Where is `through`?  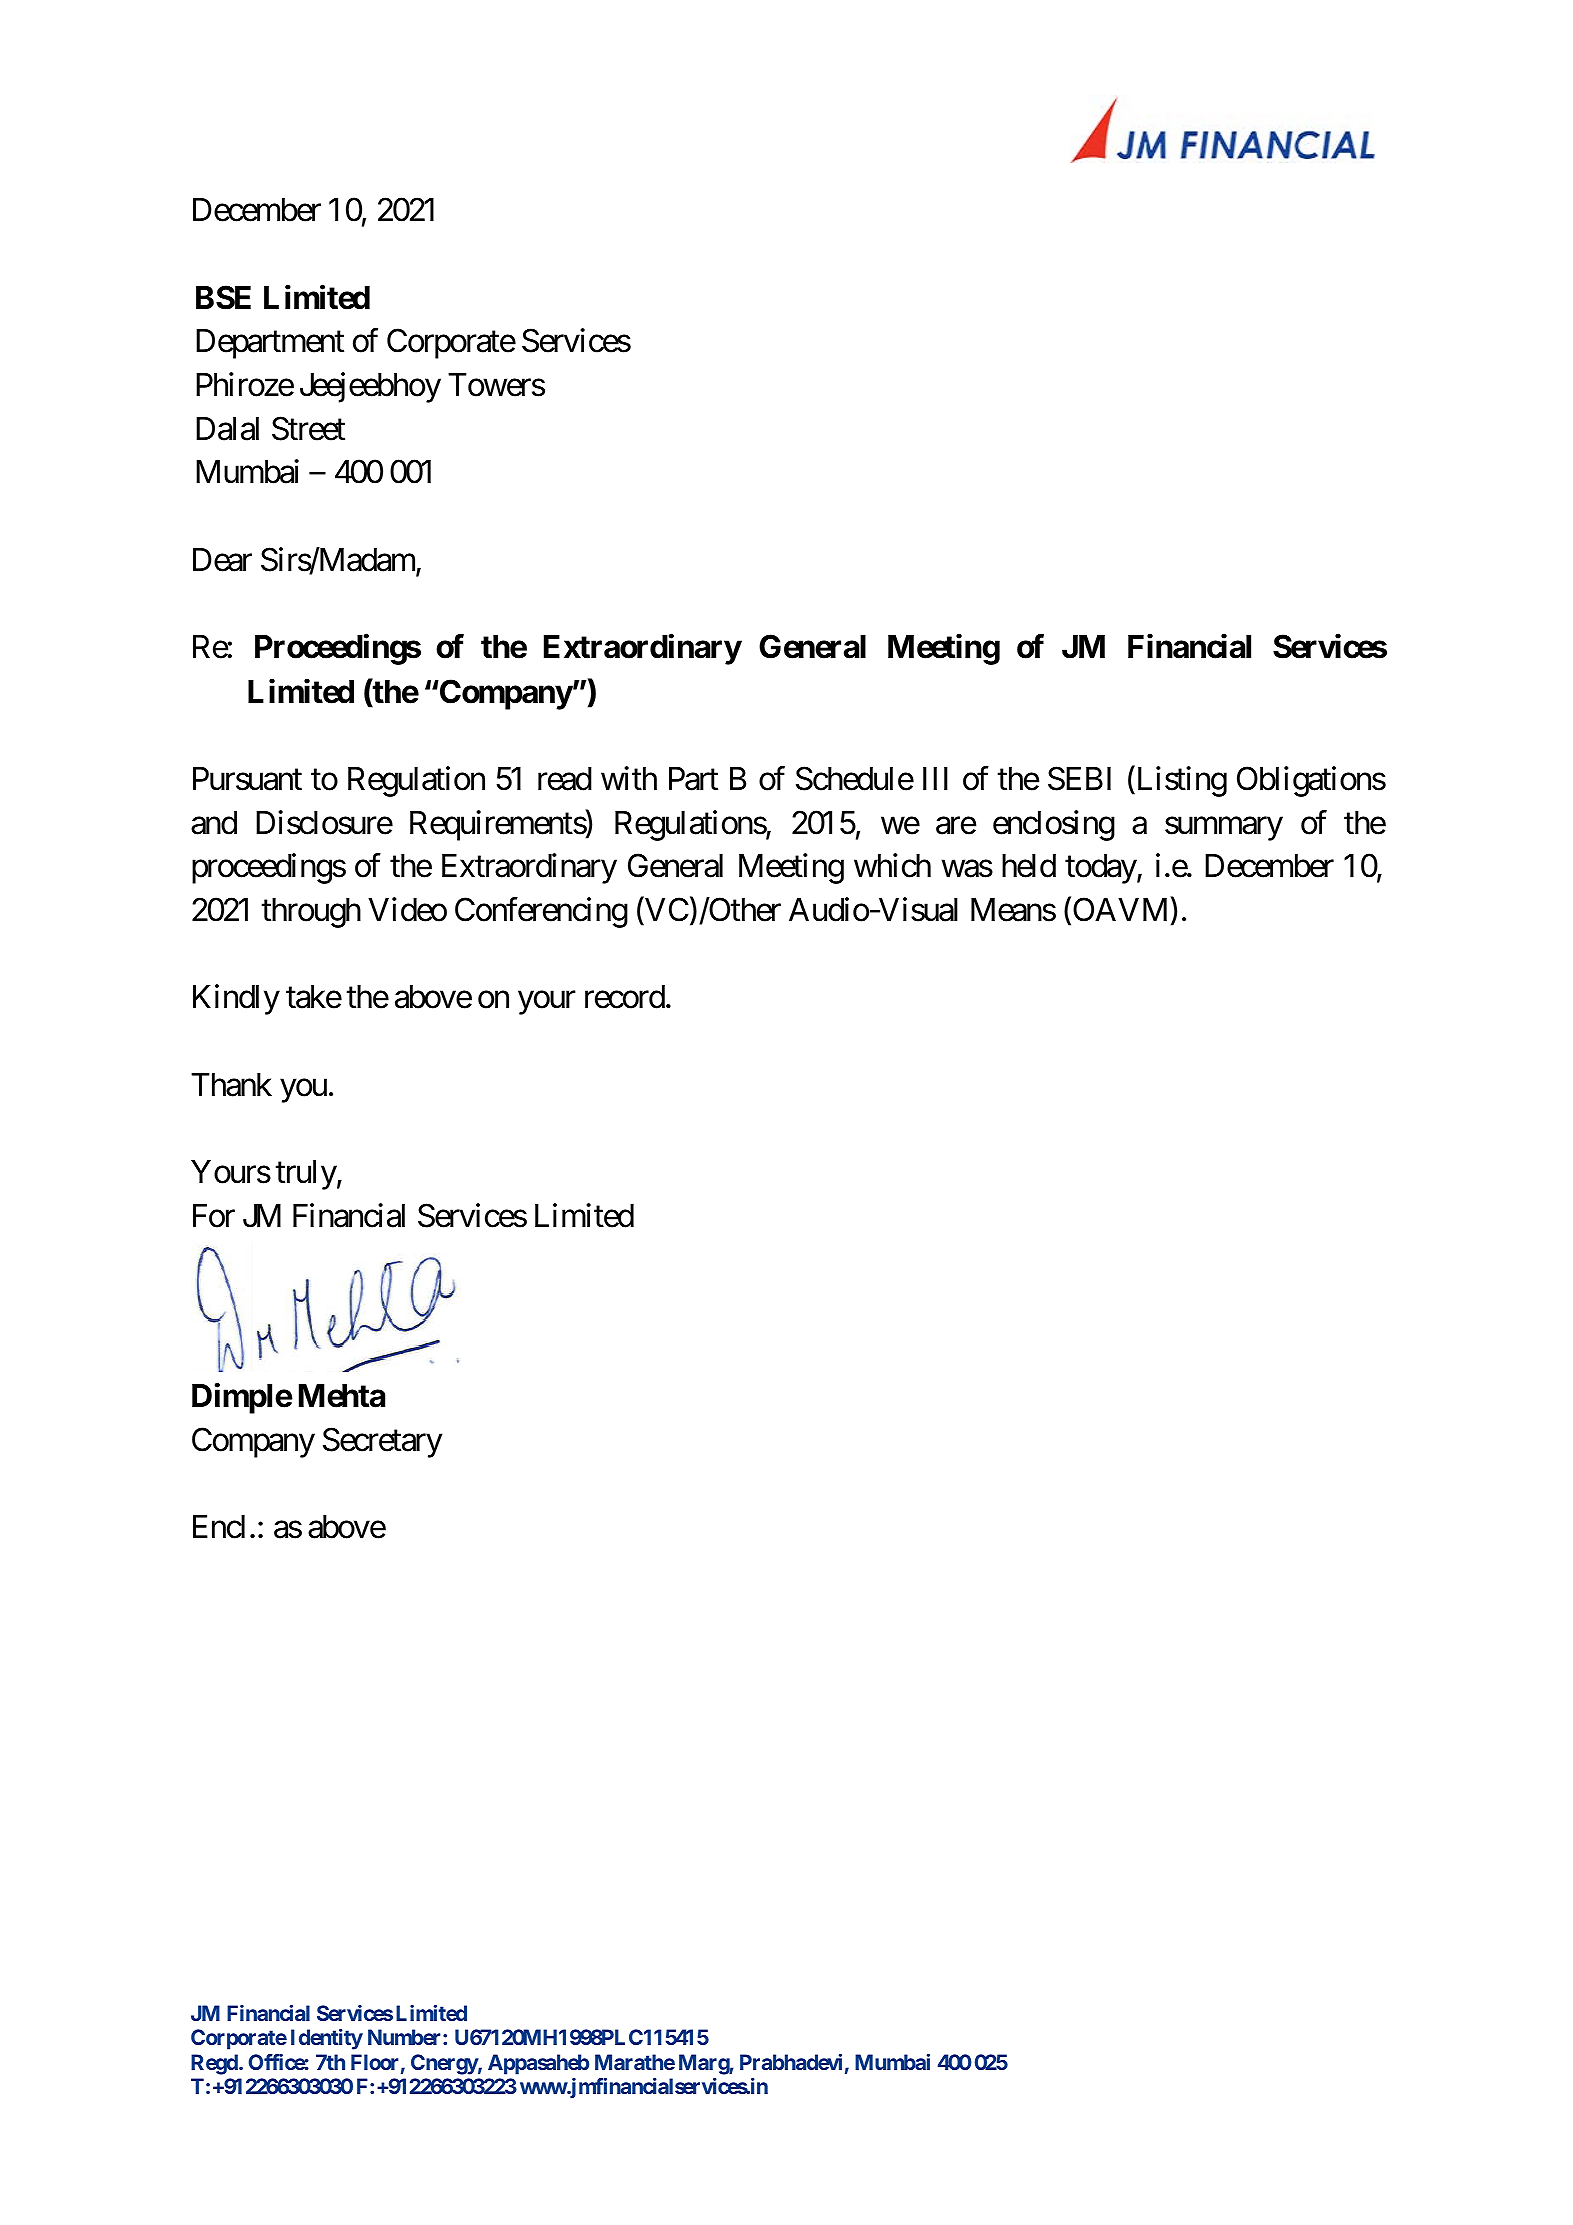 through is located at coordinates (311, 913).
